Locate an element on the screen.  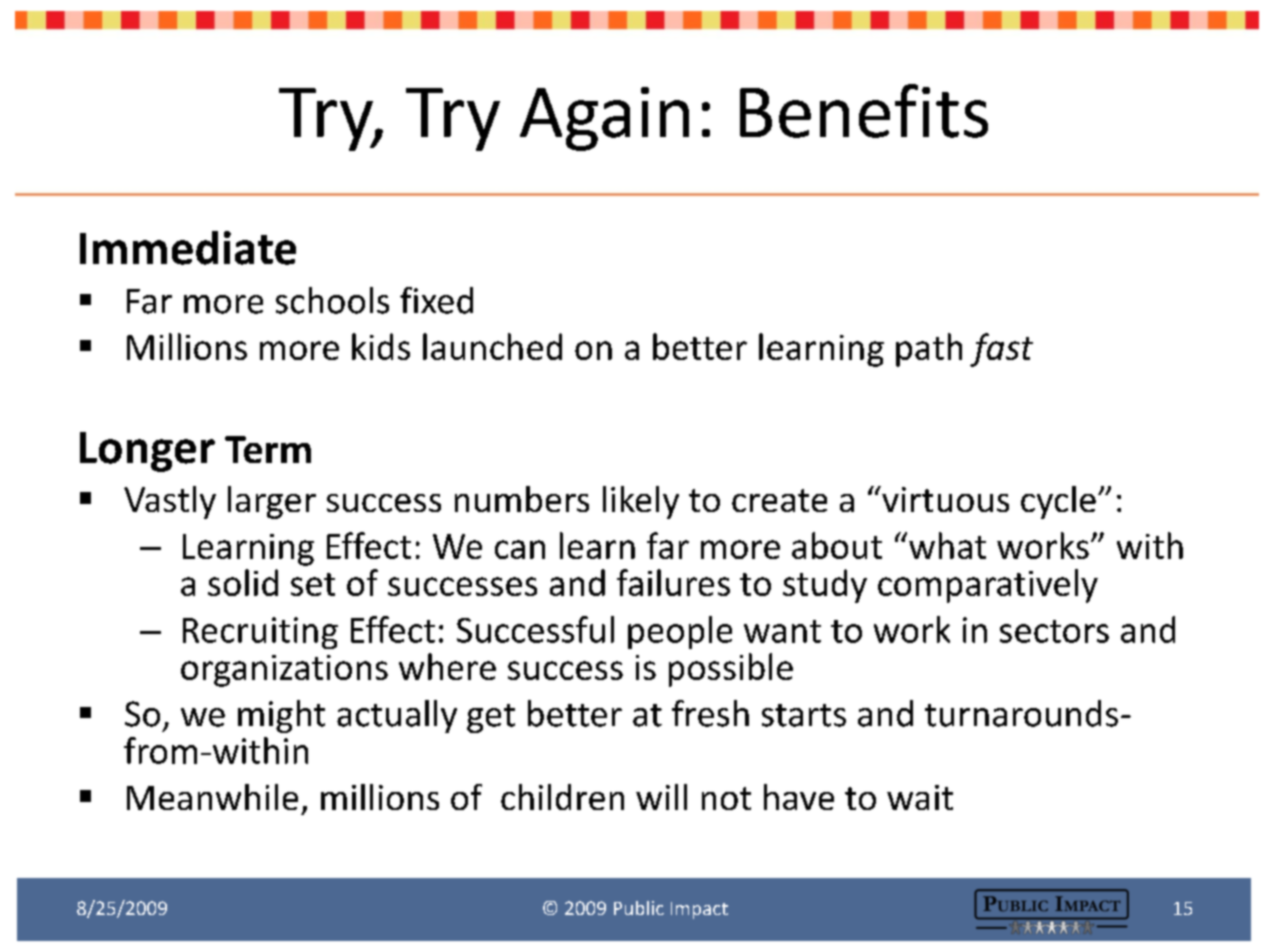
might is located at coordinates (281, 716).
